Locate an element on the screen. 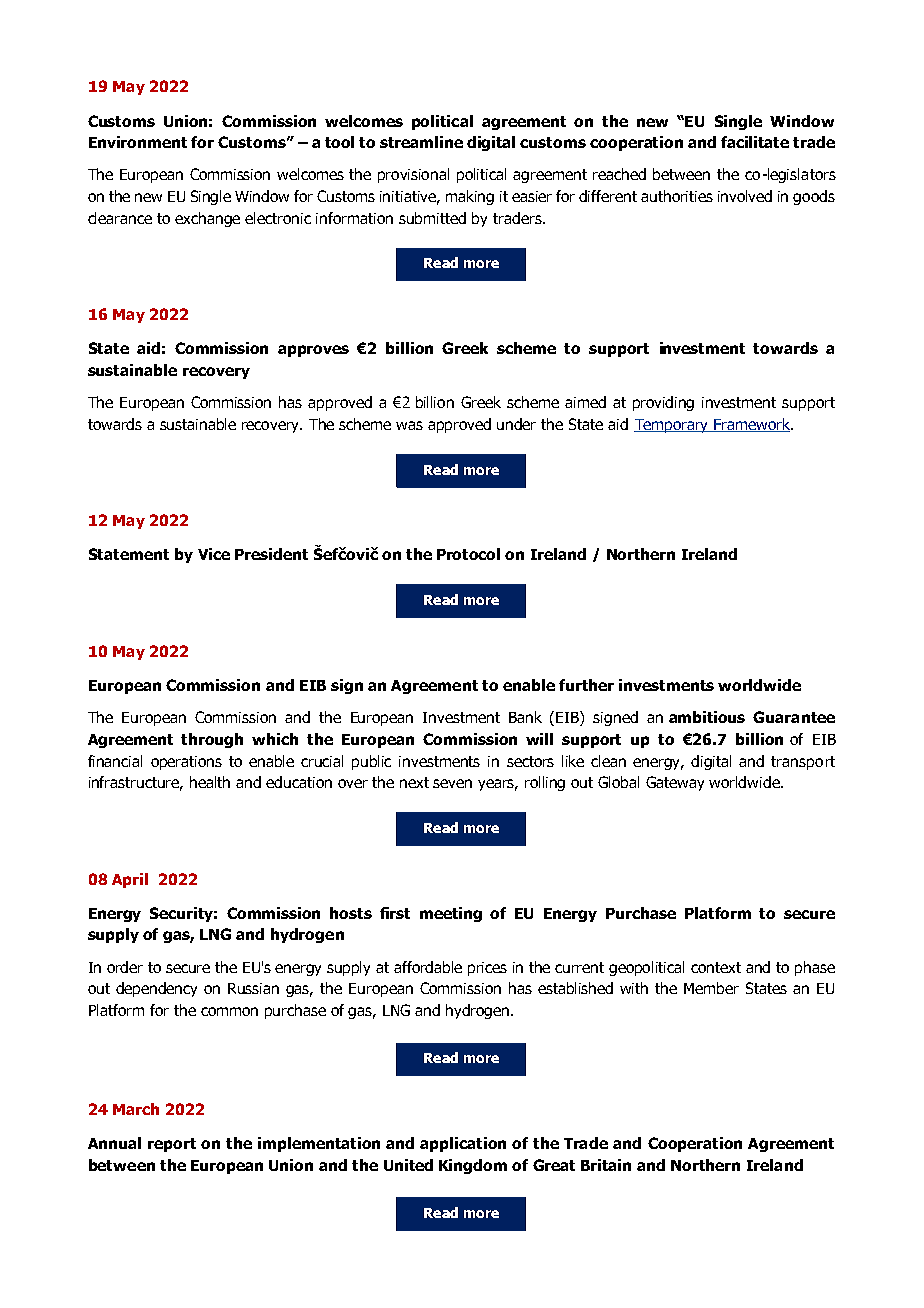 This screenshot has height=1308, width=924. April is located at coordinates (130, 880).
